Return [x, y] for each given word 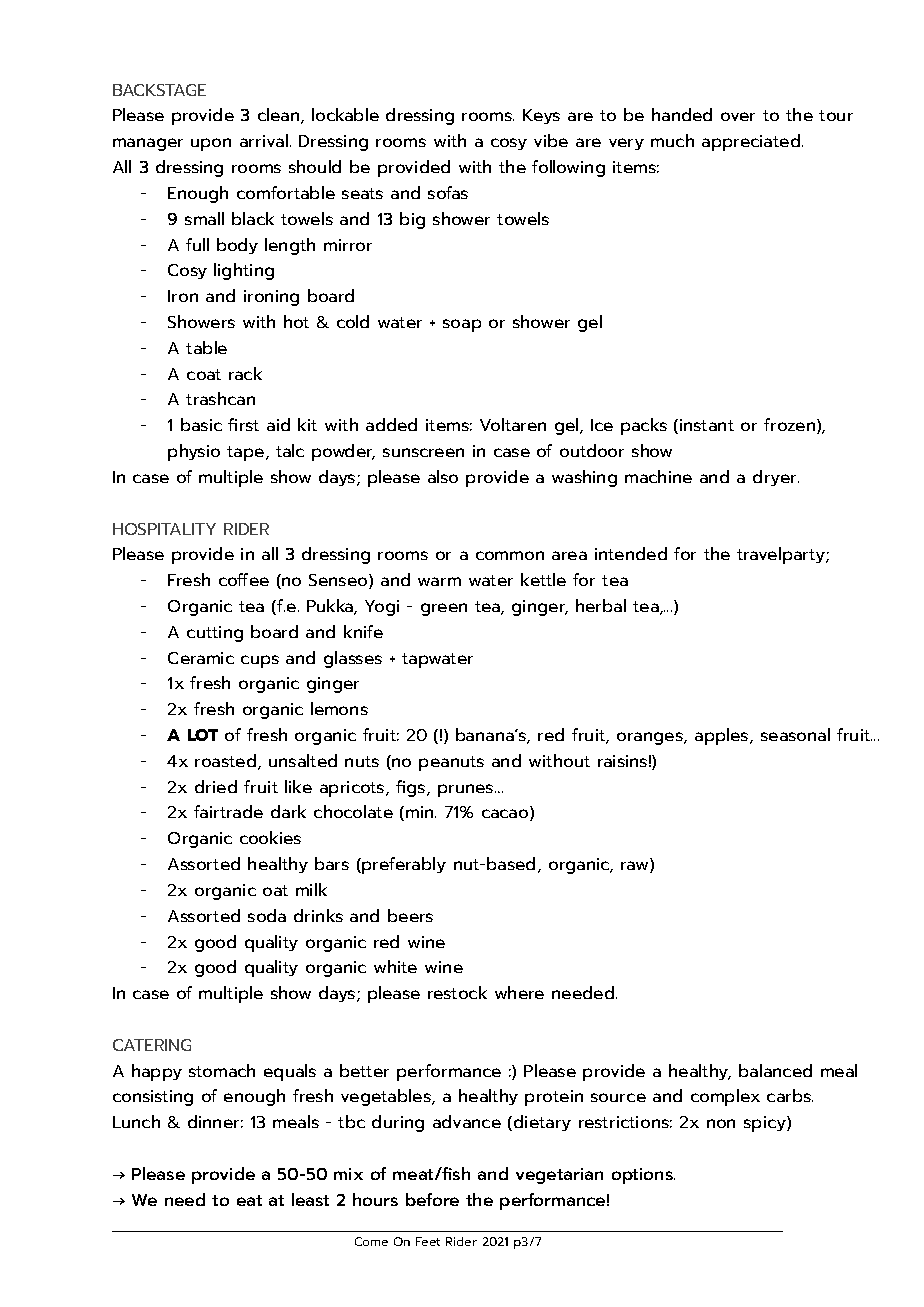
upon [211, 144]
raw [636, 867]
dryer [776, 478]
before [432, 1199]
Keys [541, 116]
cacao [505, 813]
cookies [270, 837]
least [310, 1199]
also [443, 476]
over [738, 116]
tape [245, 453]
